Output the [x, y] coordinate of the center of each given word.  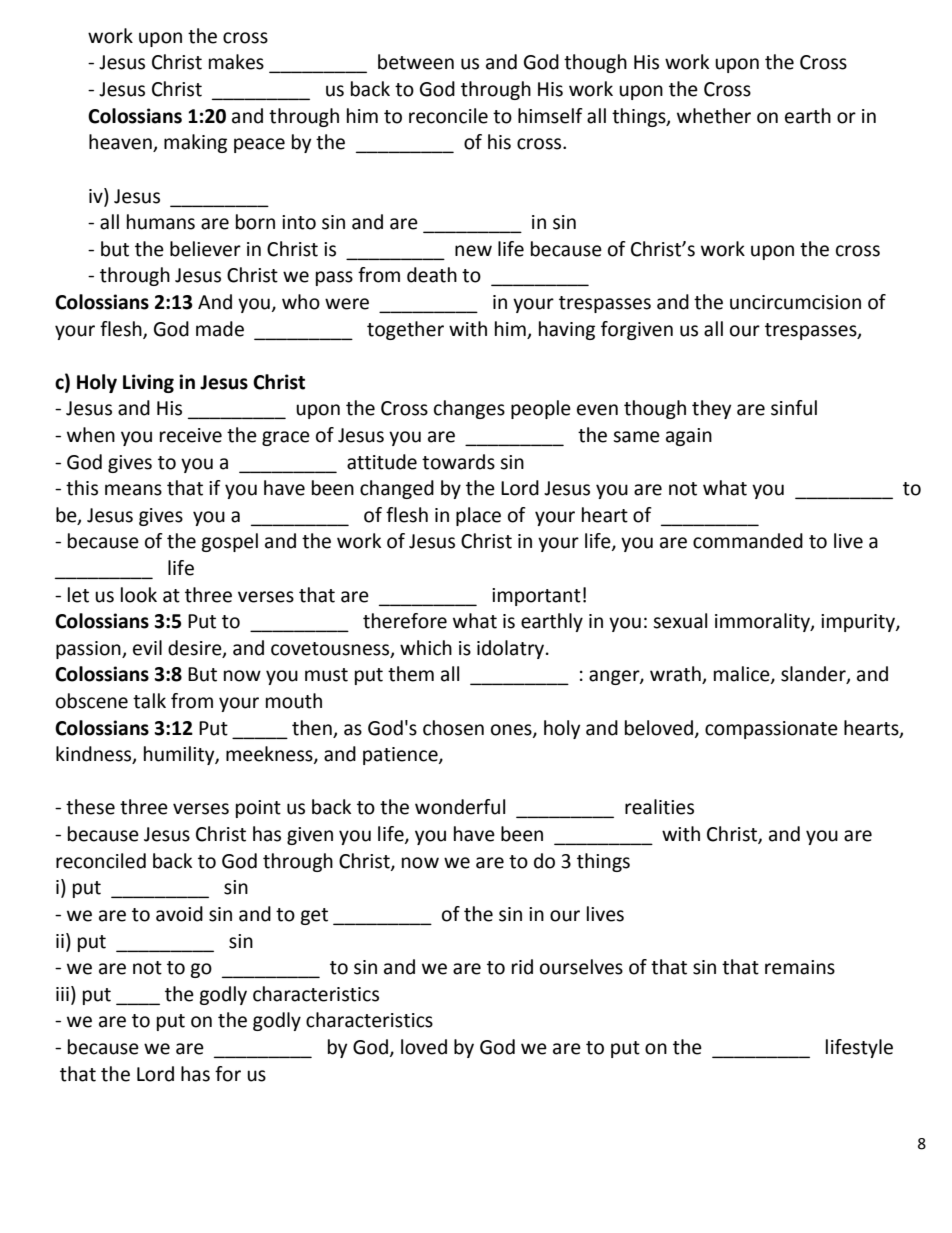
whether [714, 116]
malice [743, 675]
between [416, 62]
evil [147, 648]
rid [522, 967]
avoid [179, 914]
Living [148, 383]
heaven [121, 143]
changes [469, 409]
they [712, 409]
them [411, 674]
